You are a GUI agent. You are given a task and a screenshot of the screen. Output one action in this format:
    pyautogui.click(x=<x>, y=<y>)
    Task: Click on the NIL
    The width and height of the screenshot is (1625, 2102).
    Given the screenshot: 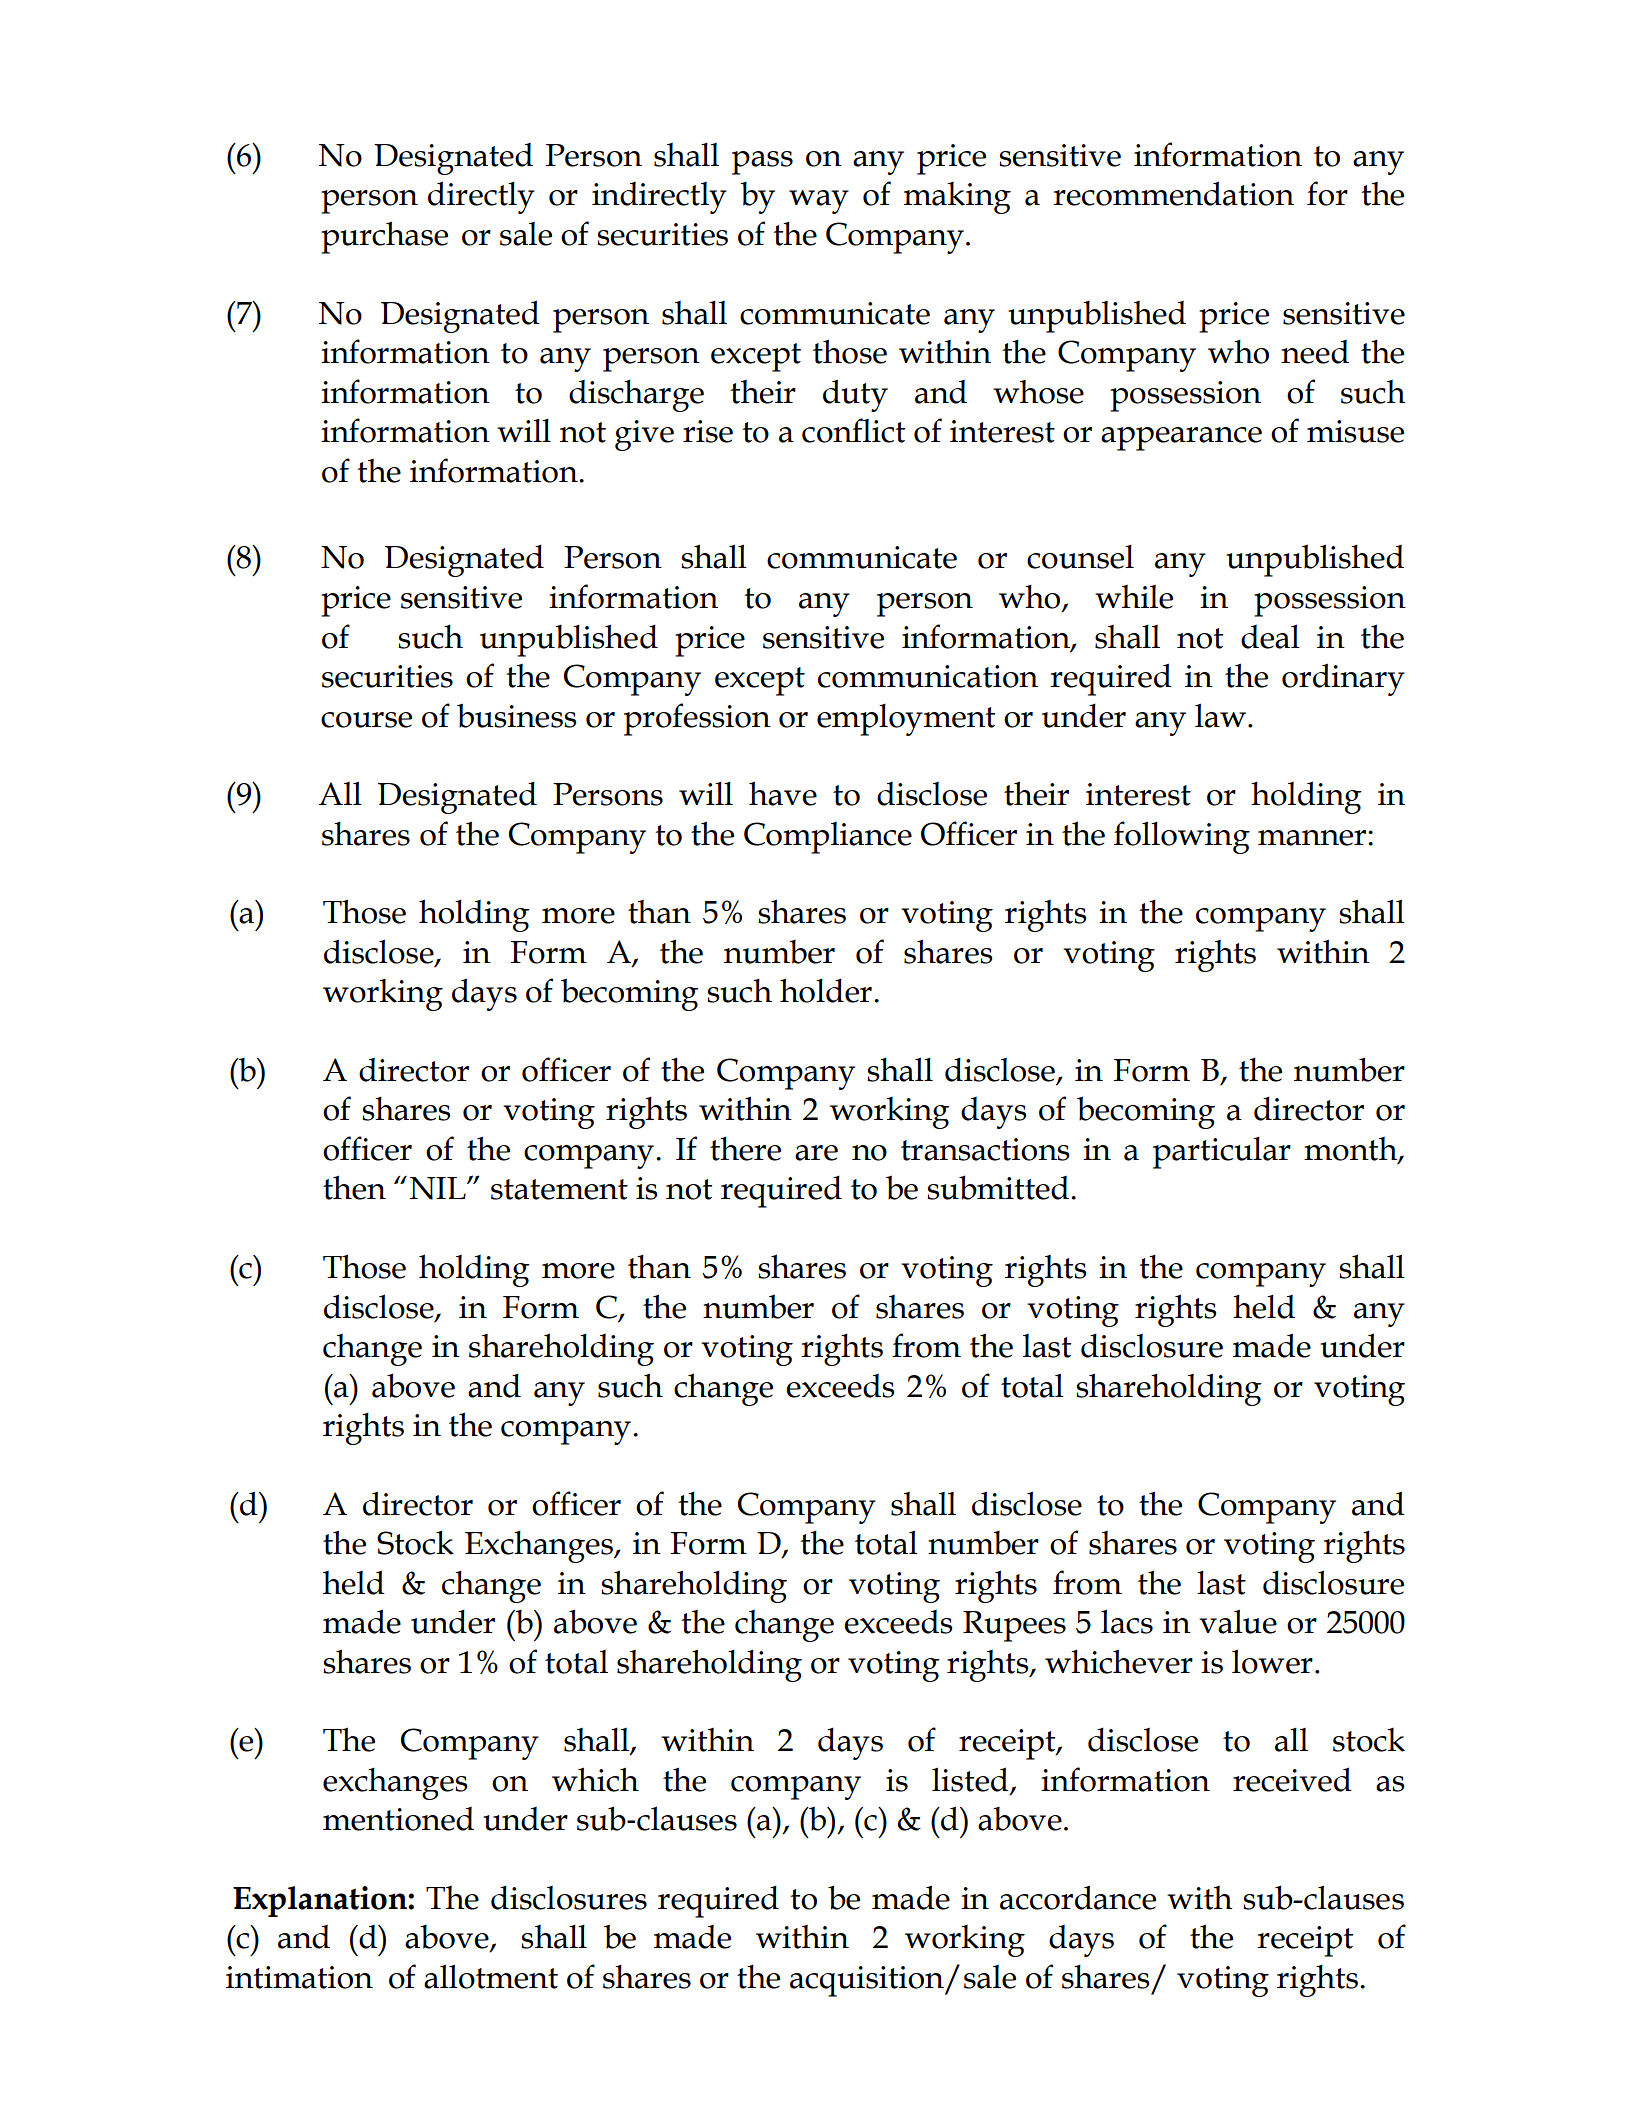 What is the action you would take?
    pyautogui.click(x=439, y=1188)
